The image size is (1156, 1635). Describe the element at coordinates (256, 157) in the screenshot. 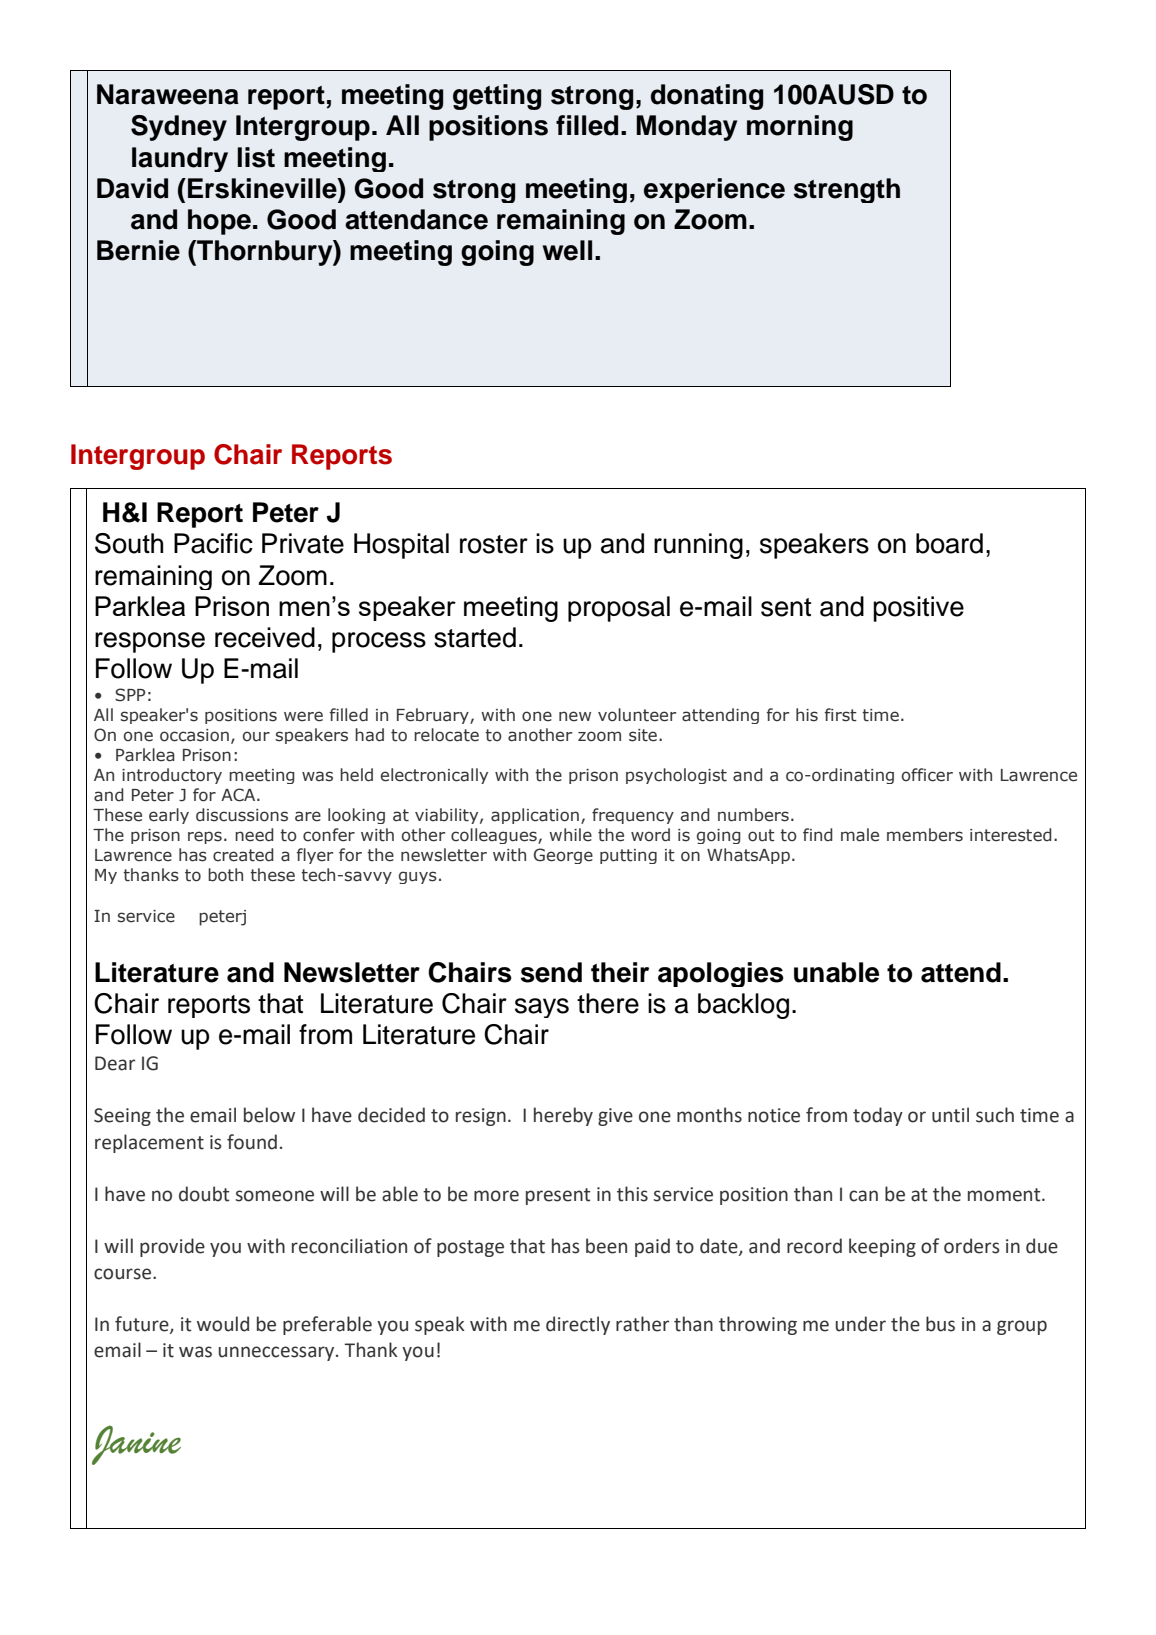

I see `list` at that location.
